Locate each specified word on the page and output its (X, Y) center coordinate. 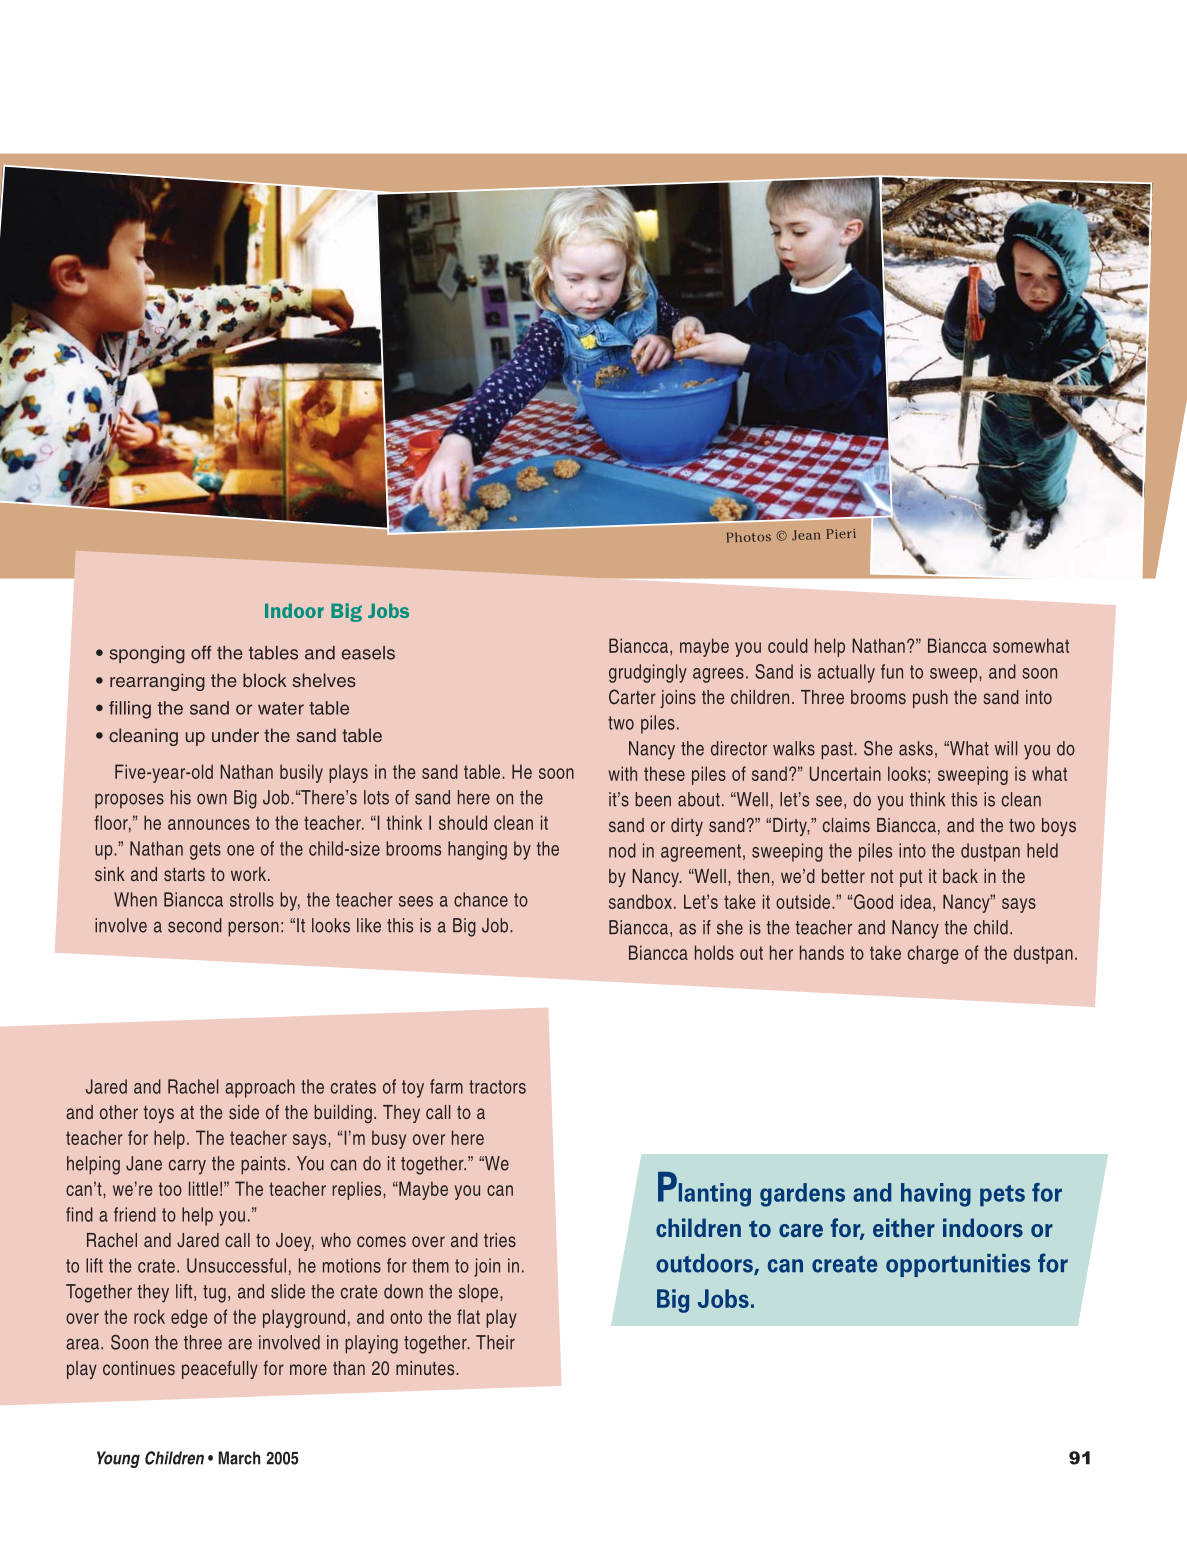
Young (118, 1459)
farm (446, 1086)
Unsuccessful (236, 1265)
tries (500, 1240)
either (904, 1227)
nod (622, 850)
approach (260, 1088)
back (960, 876)
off (201, 652)
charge (933, 954)
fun (892, 671)
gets (205, 851)
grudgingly (648, 673)
